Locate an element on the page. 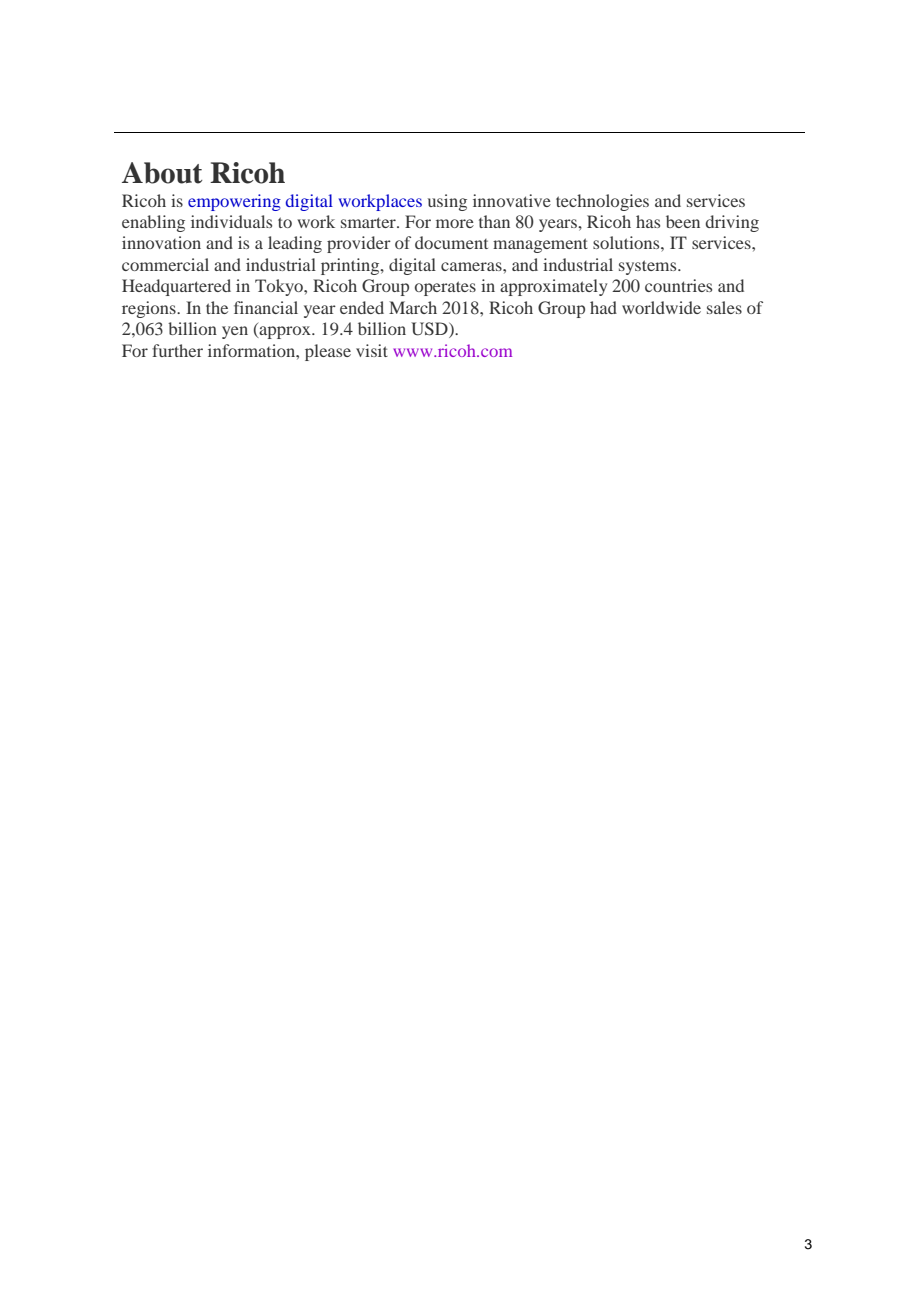  March is located at coordinates (413, 307).
